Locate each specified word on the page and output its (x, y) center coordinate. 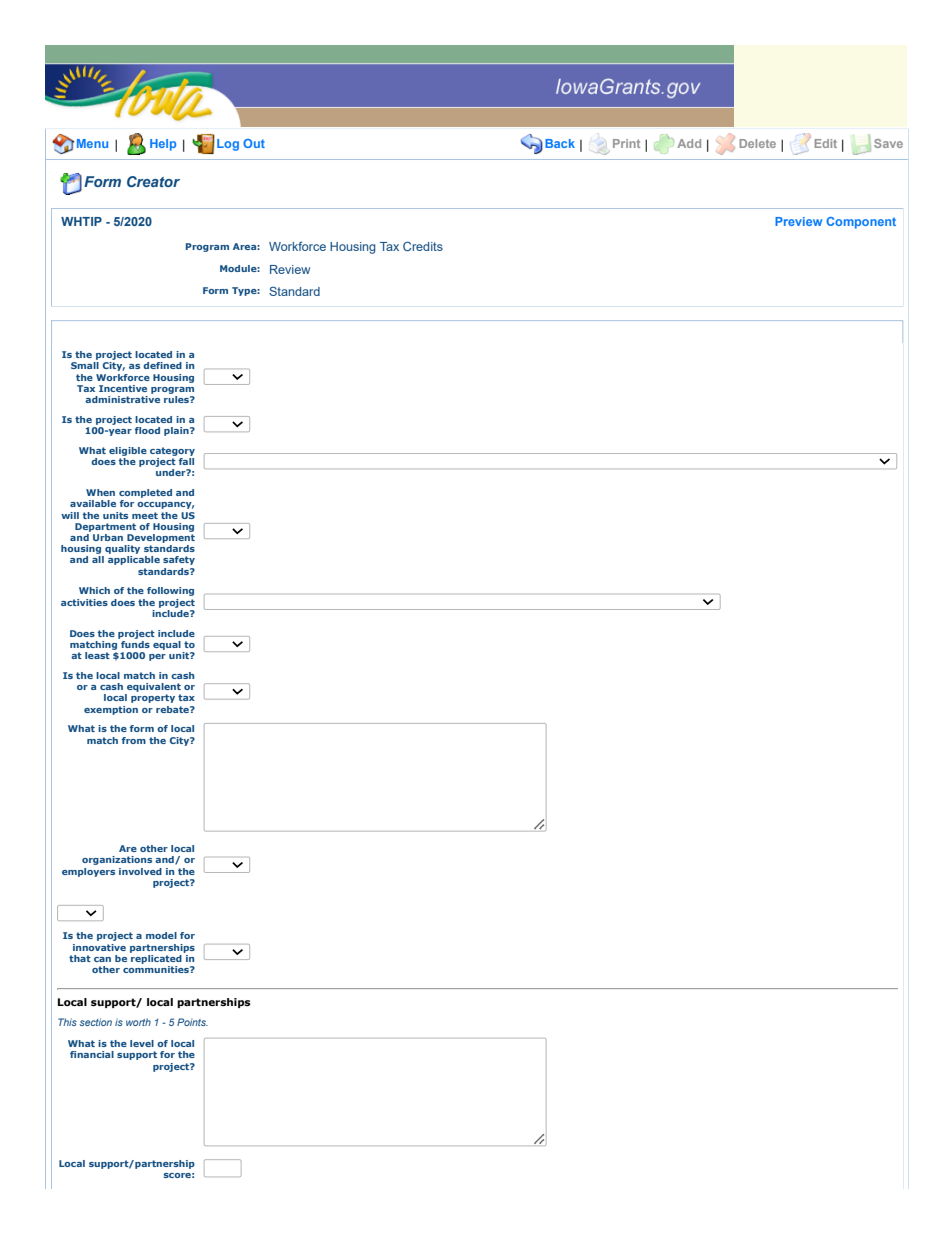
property (153, 698)
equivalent (154, 687)
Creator (153, 181)
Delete (757, 143)
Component (861, 223)
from (134, 740)
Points (192, 1022)
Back (560, 143)
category (172, 451)
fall (186, 460)
